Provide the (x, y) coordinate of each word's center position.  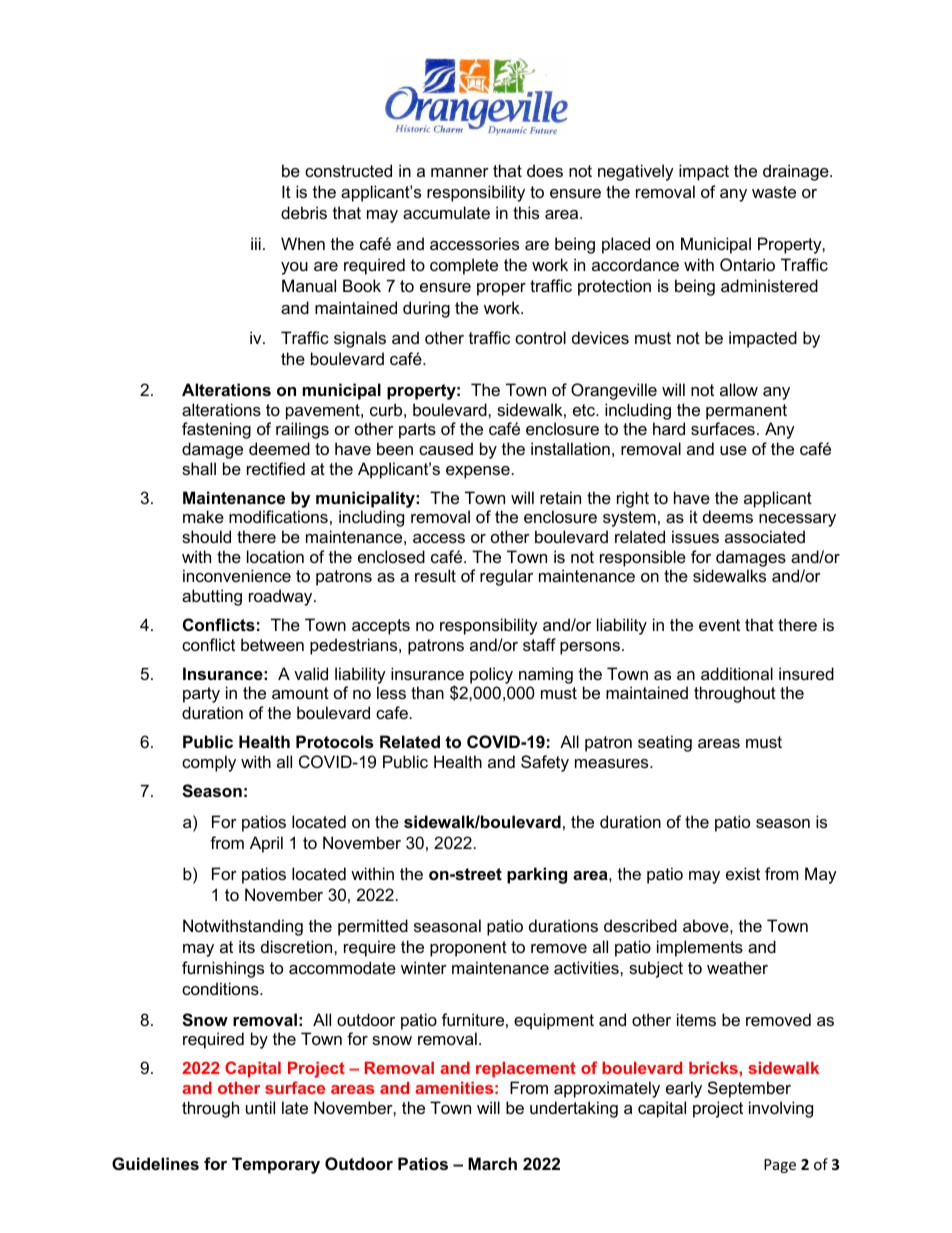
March (492, 1163)
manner (460, 172)
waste (774, 192)
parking (537, 875)
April (266, 844)
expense (478, 472)
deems (728, 516)
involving (781, 1109)
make (203, 516)
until (260, 1107)
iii (256, 243)
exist (743, 873)
